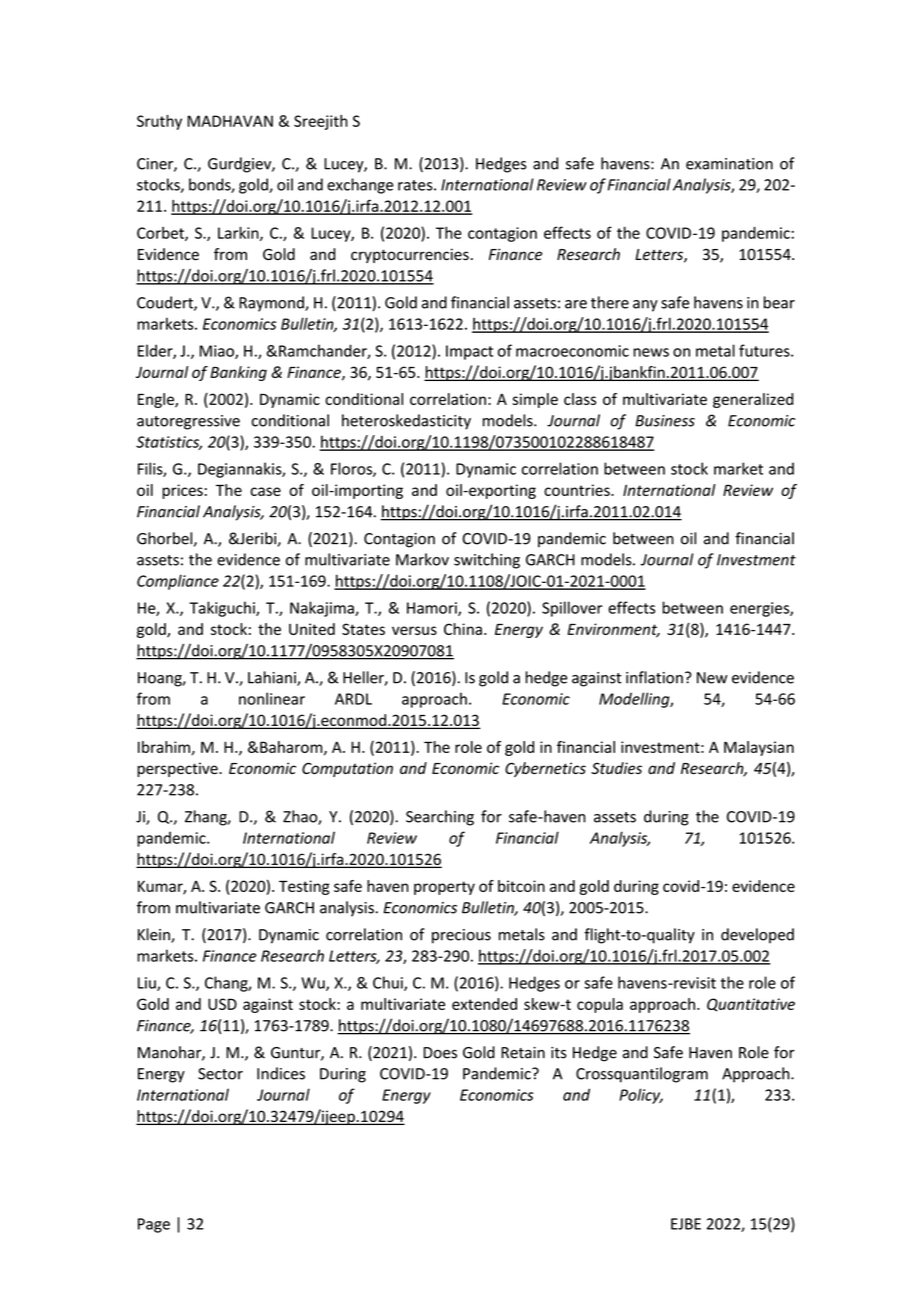 The width and height of the screenshot is (905, 1316). I want to click on cryptocurrencies, so click(410, 255).
